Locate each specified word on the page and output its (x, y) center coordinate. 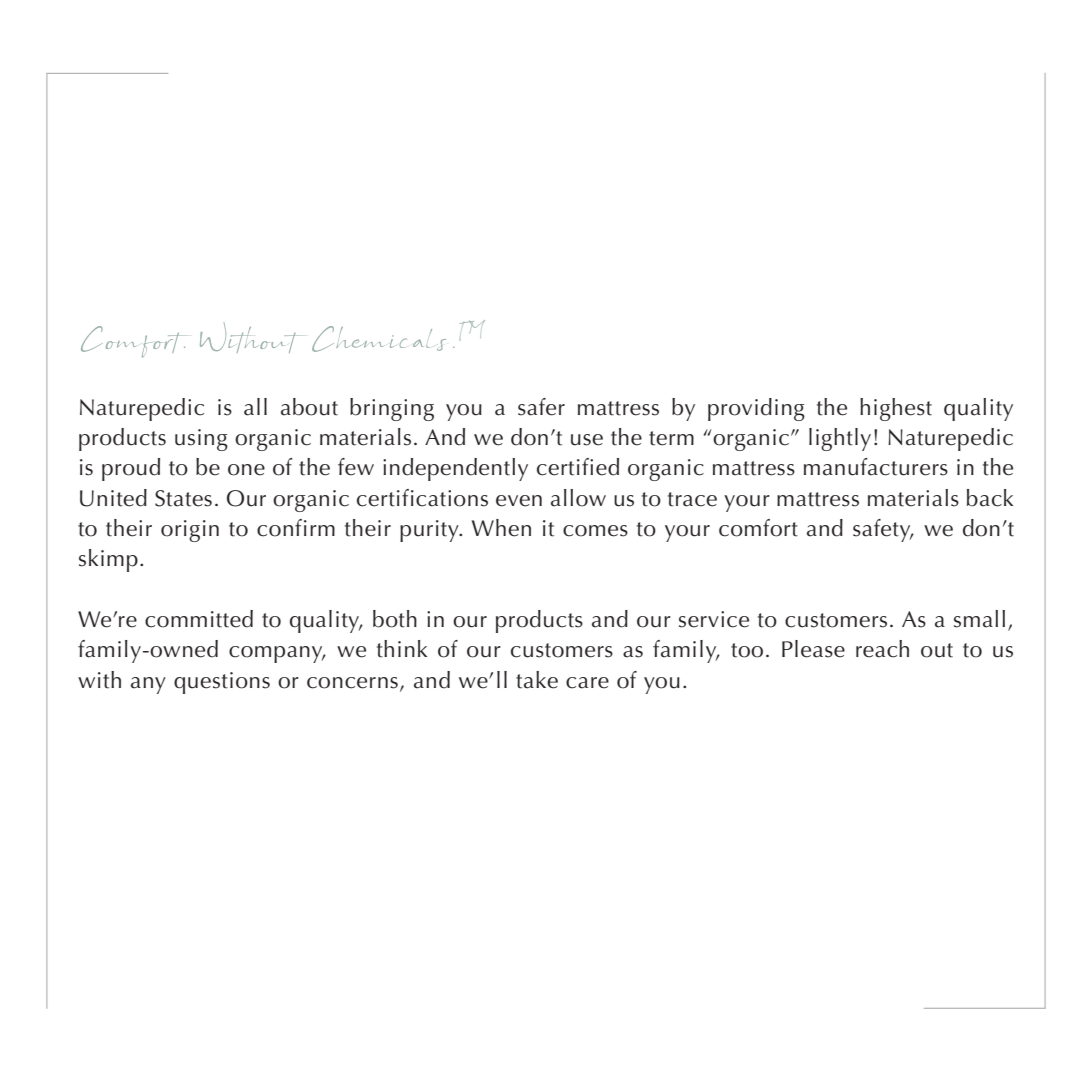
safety (883, 530)
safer (541, 407)
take (537, 680)
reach (882, 649)
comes (595, 531)
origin (190, 531)
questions (222, 683)
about (309, 407)
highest (896, 409)
